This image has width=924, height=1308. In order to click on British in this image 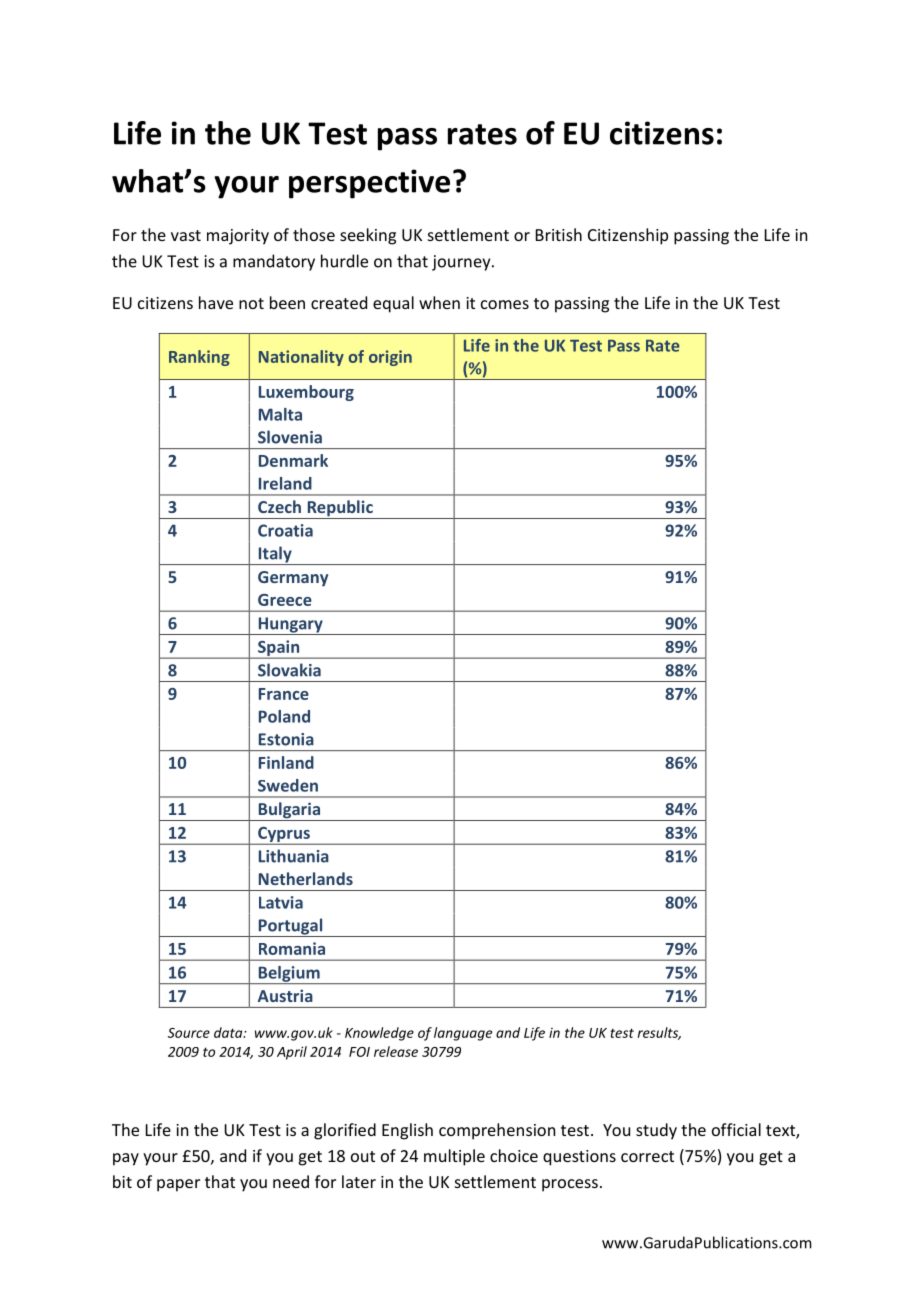, I will do `click(559, 234)`.
